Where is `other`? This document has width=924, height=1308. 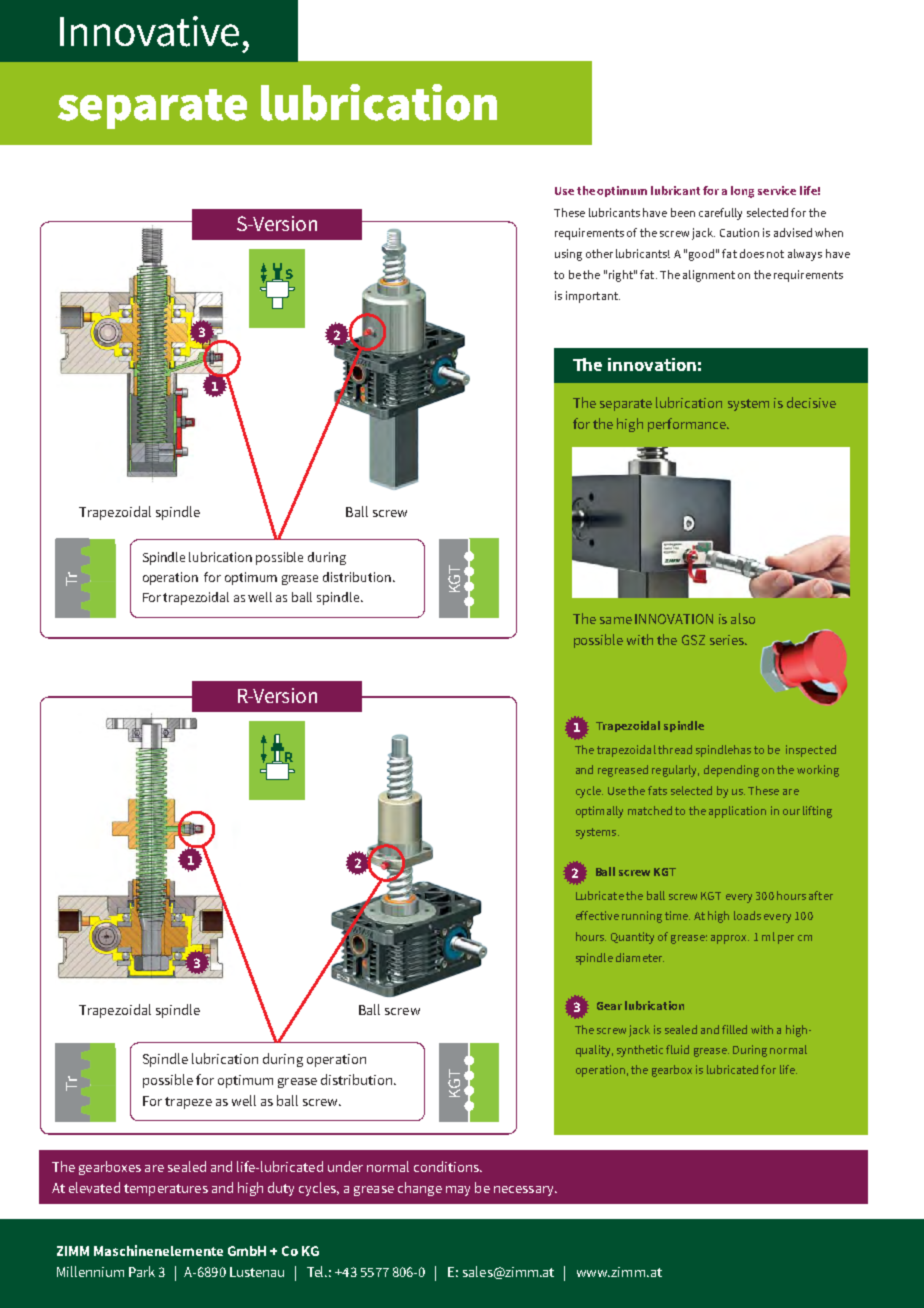 other is located at coordinates (599, 253).
